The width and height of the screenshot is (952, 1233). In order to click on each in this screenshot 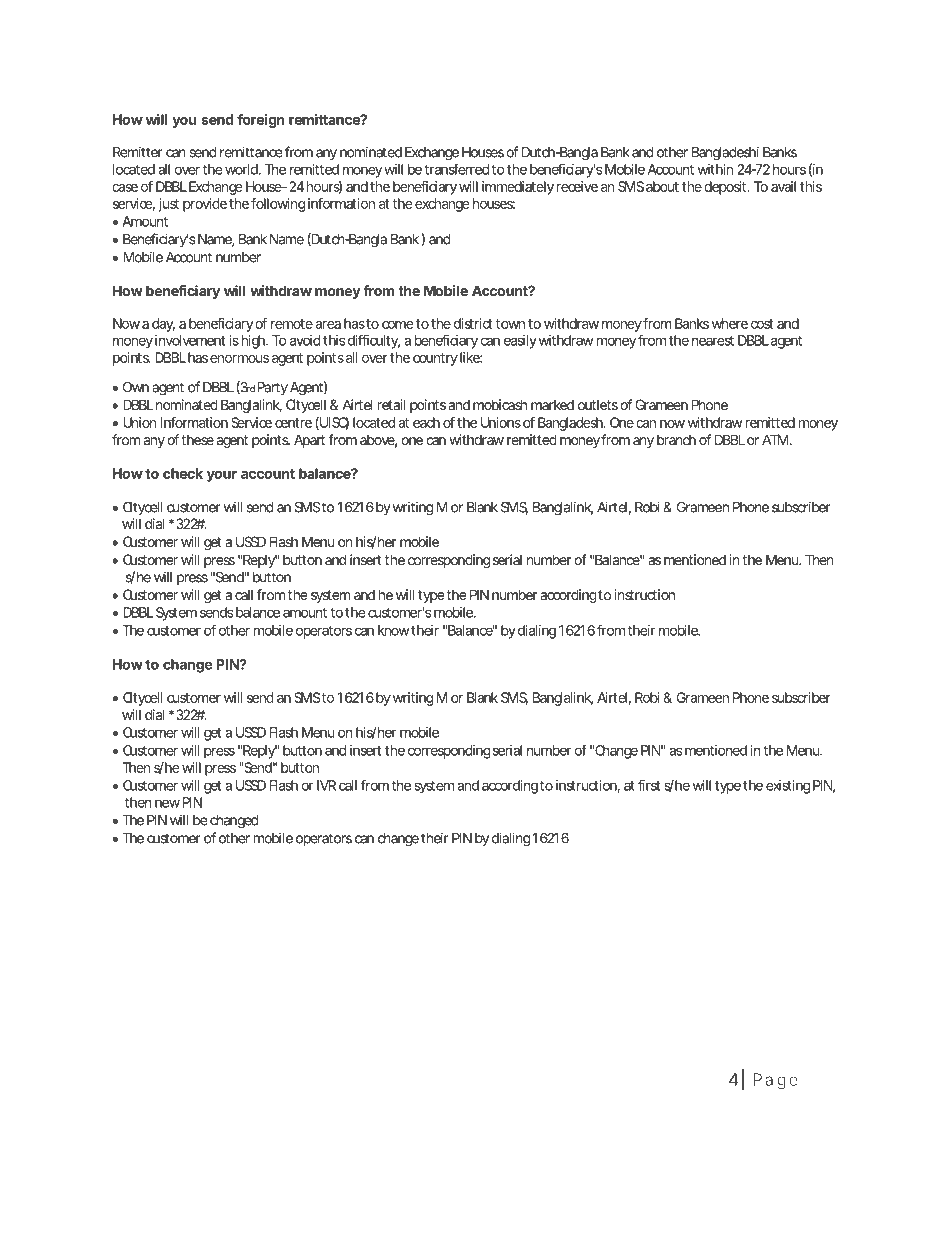, I will do `click(426, 422)`.
